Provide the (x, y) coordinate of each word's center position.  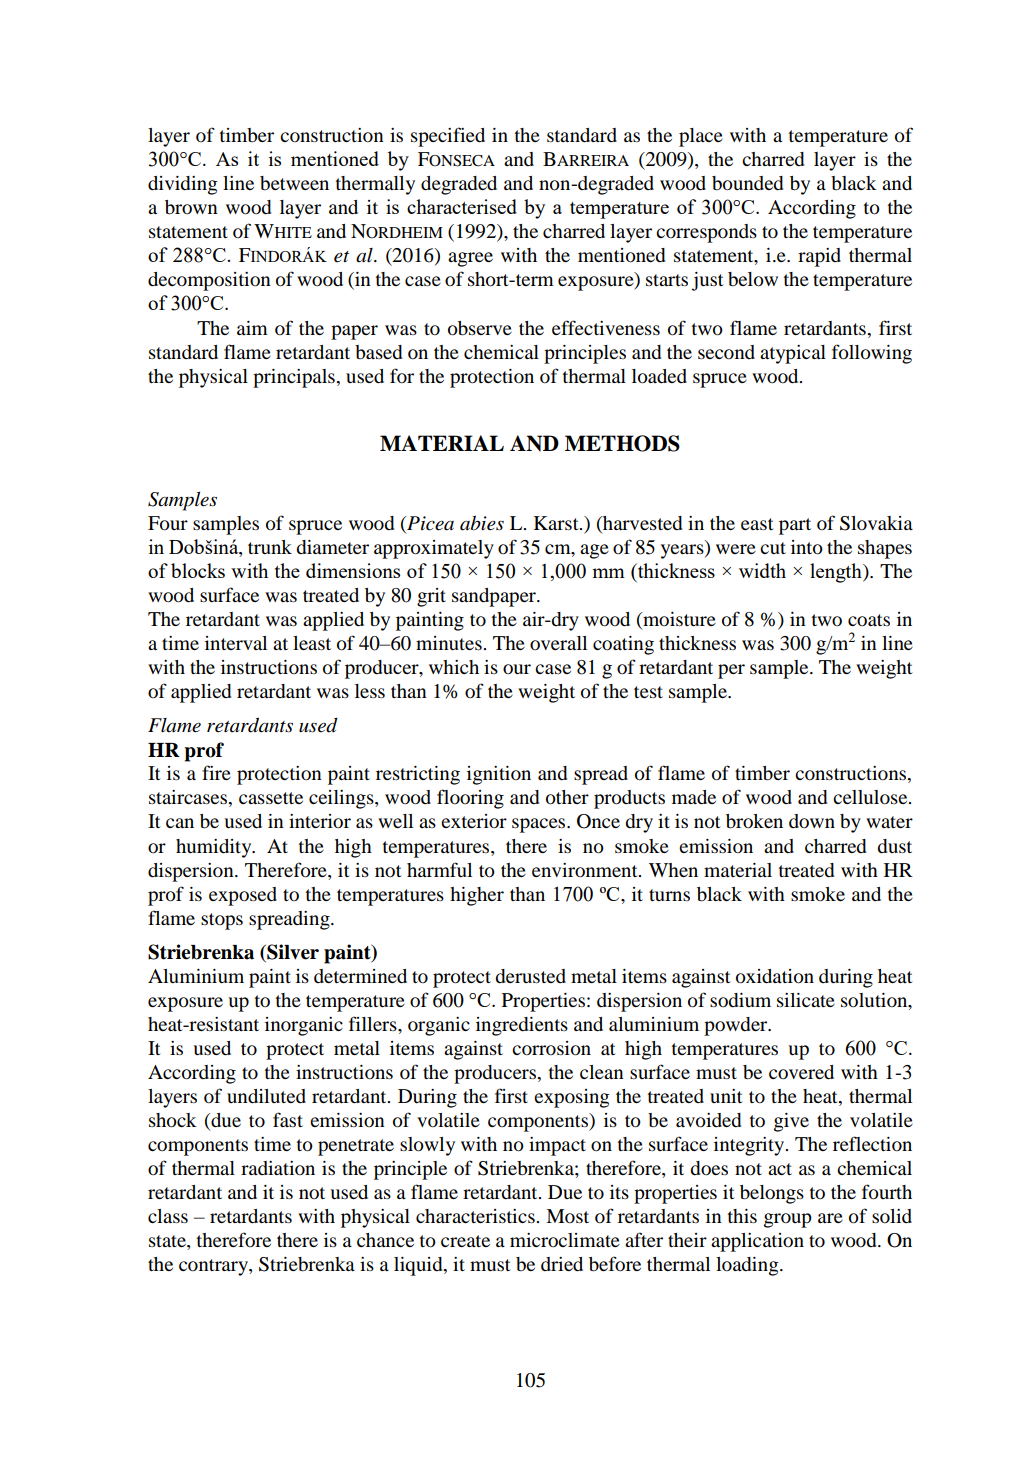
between (294, 183)
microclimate (565, 1240)
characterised (462, 206)
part (795, 526)
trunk (270, 547)
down (812, 821)
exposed (243, 896)
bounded (747, 183)
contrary (214, 1267)
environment (586, 870)
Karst (557, 523)
